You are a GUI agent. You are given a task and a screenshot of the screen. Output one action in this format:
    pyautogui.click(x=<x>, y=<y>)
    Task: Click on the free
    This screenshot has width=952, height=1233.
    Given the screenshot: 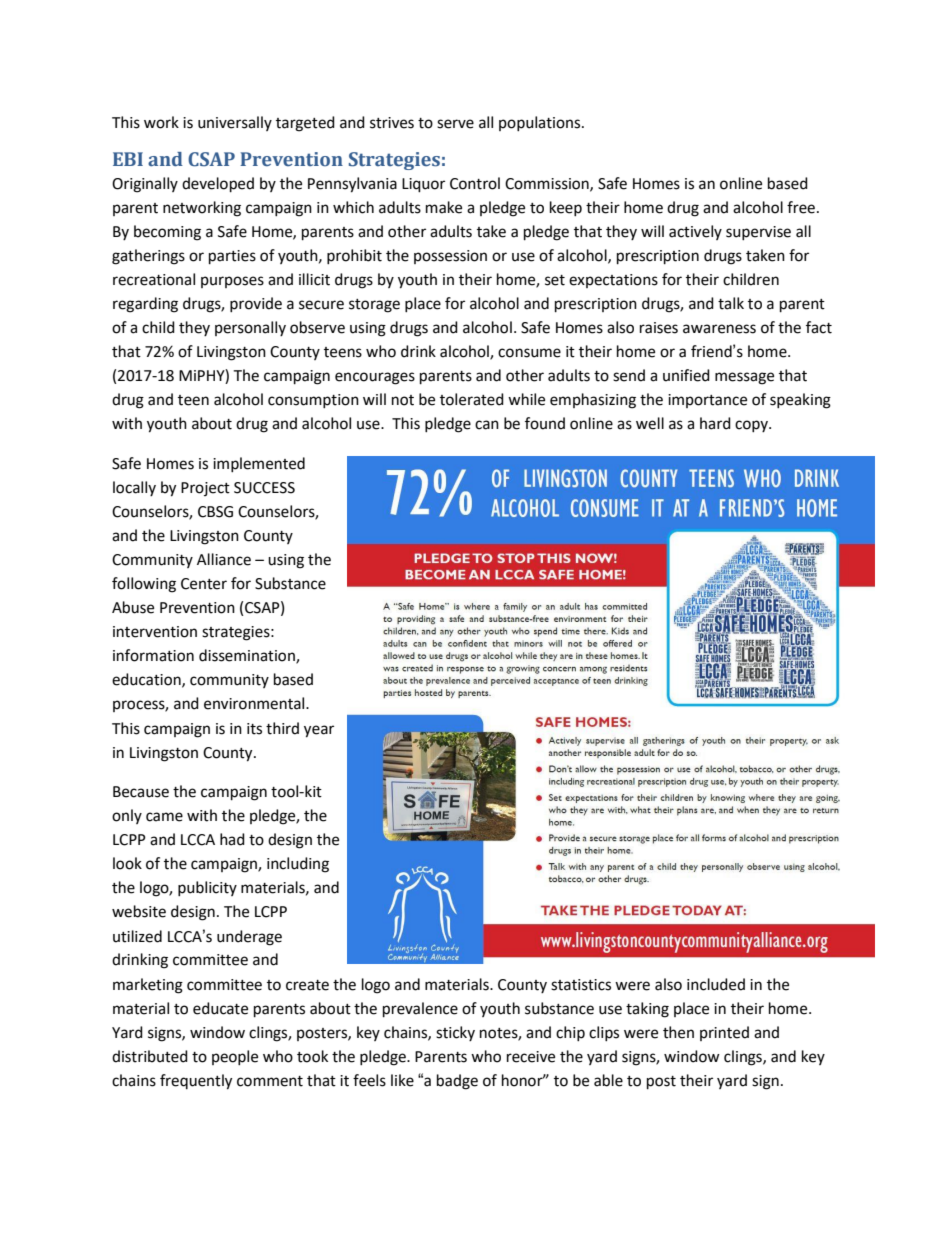 What is the action you would take?
    pyautogui.click(x=801, y=207)
